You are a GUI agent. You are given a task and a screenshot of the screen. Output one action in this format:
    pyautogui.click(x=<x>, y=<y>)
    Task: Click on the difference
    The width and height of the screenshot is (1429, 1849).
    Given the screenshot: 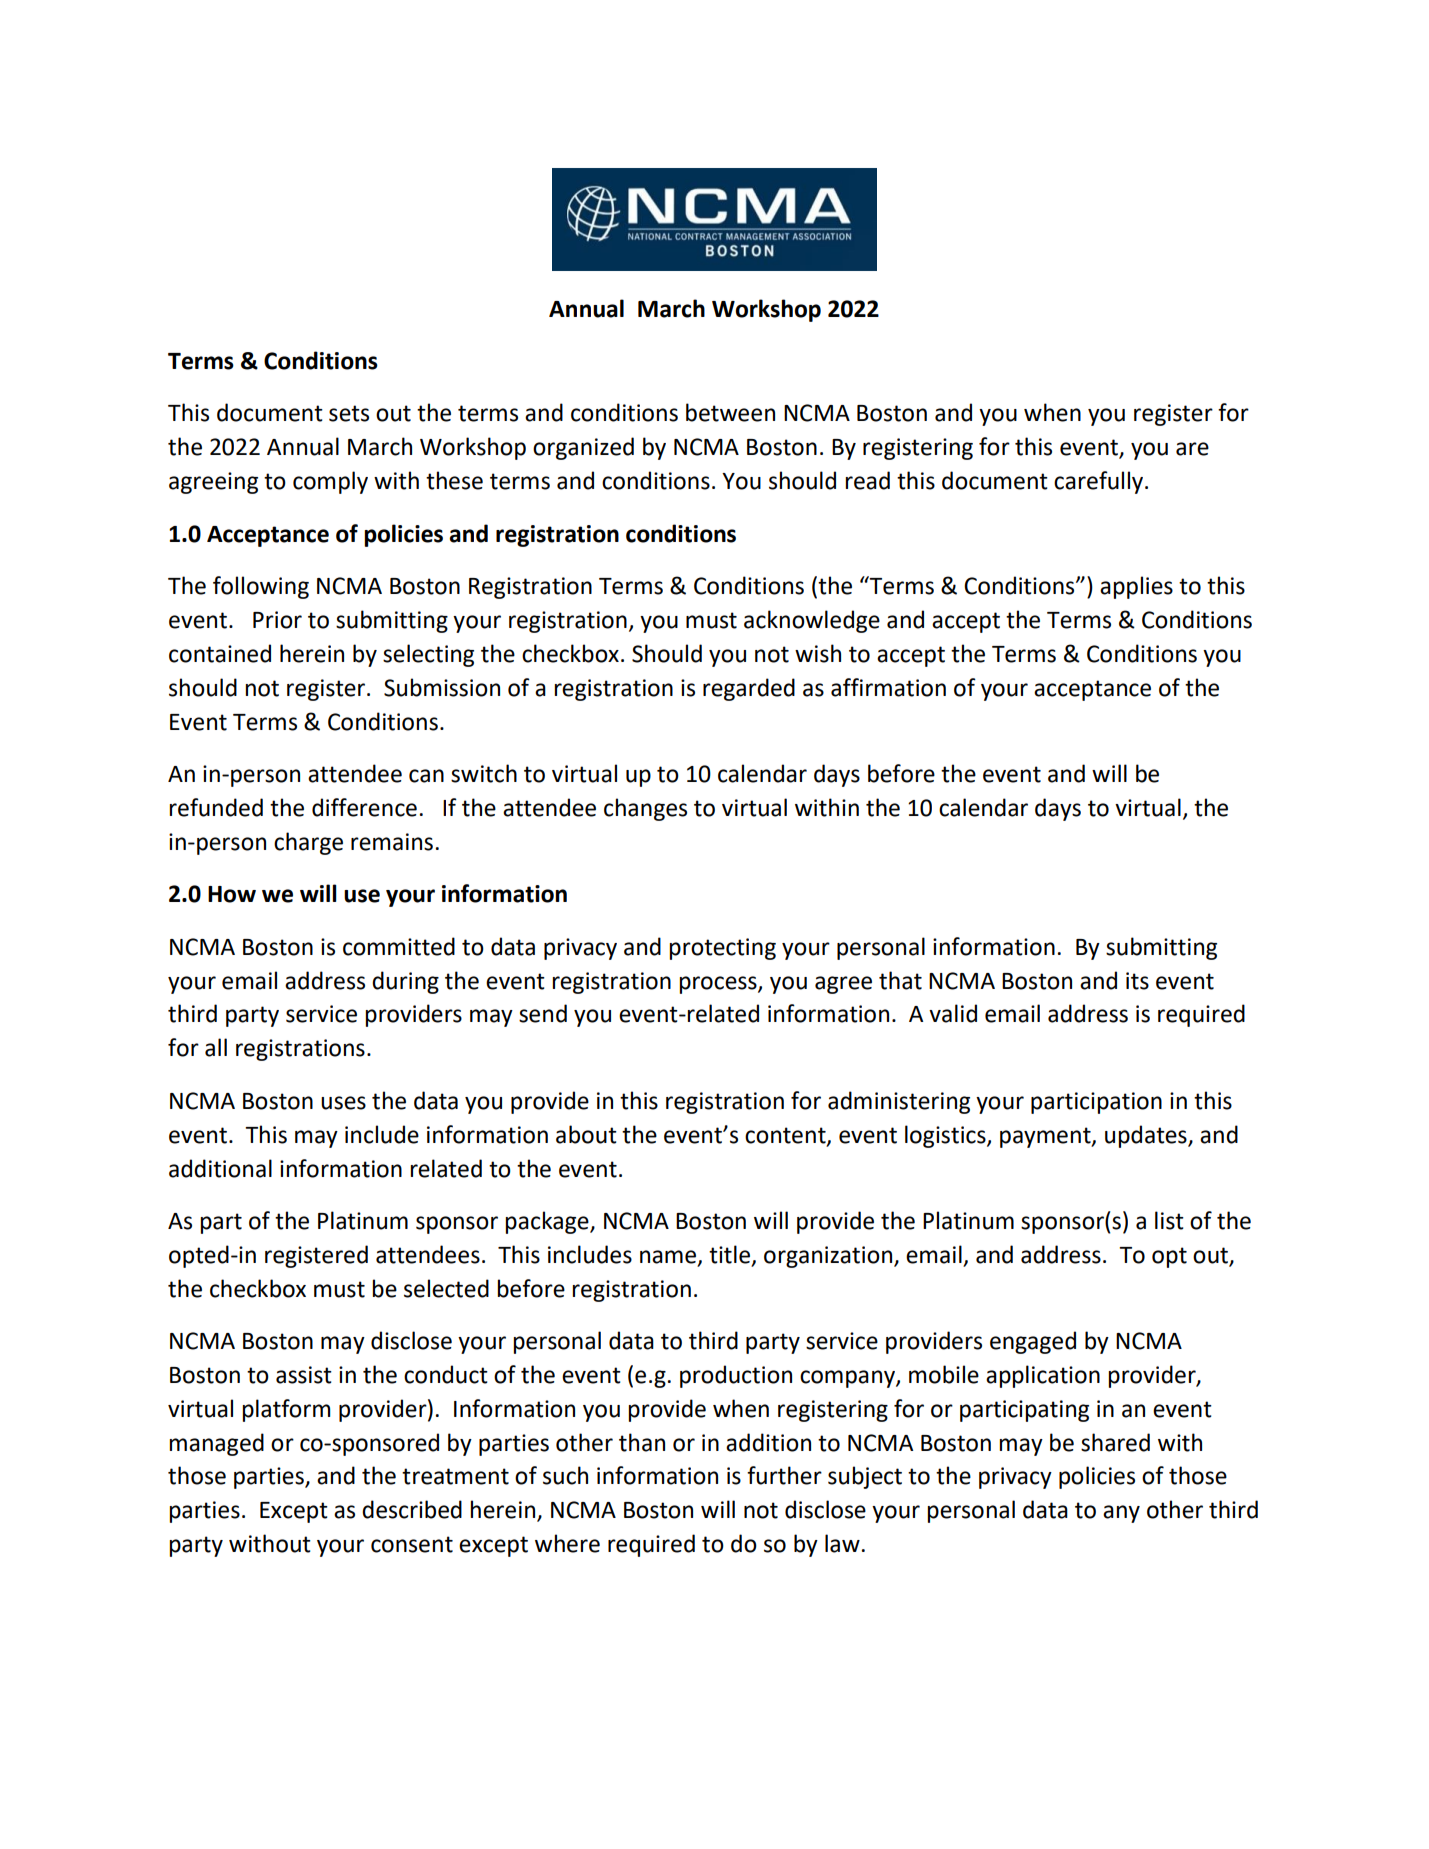 What is the action you would take?
    pyautogui.click(x=364, y=807)
